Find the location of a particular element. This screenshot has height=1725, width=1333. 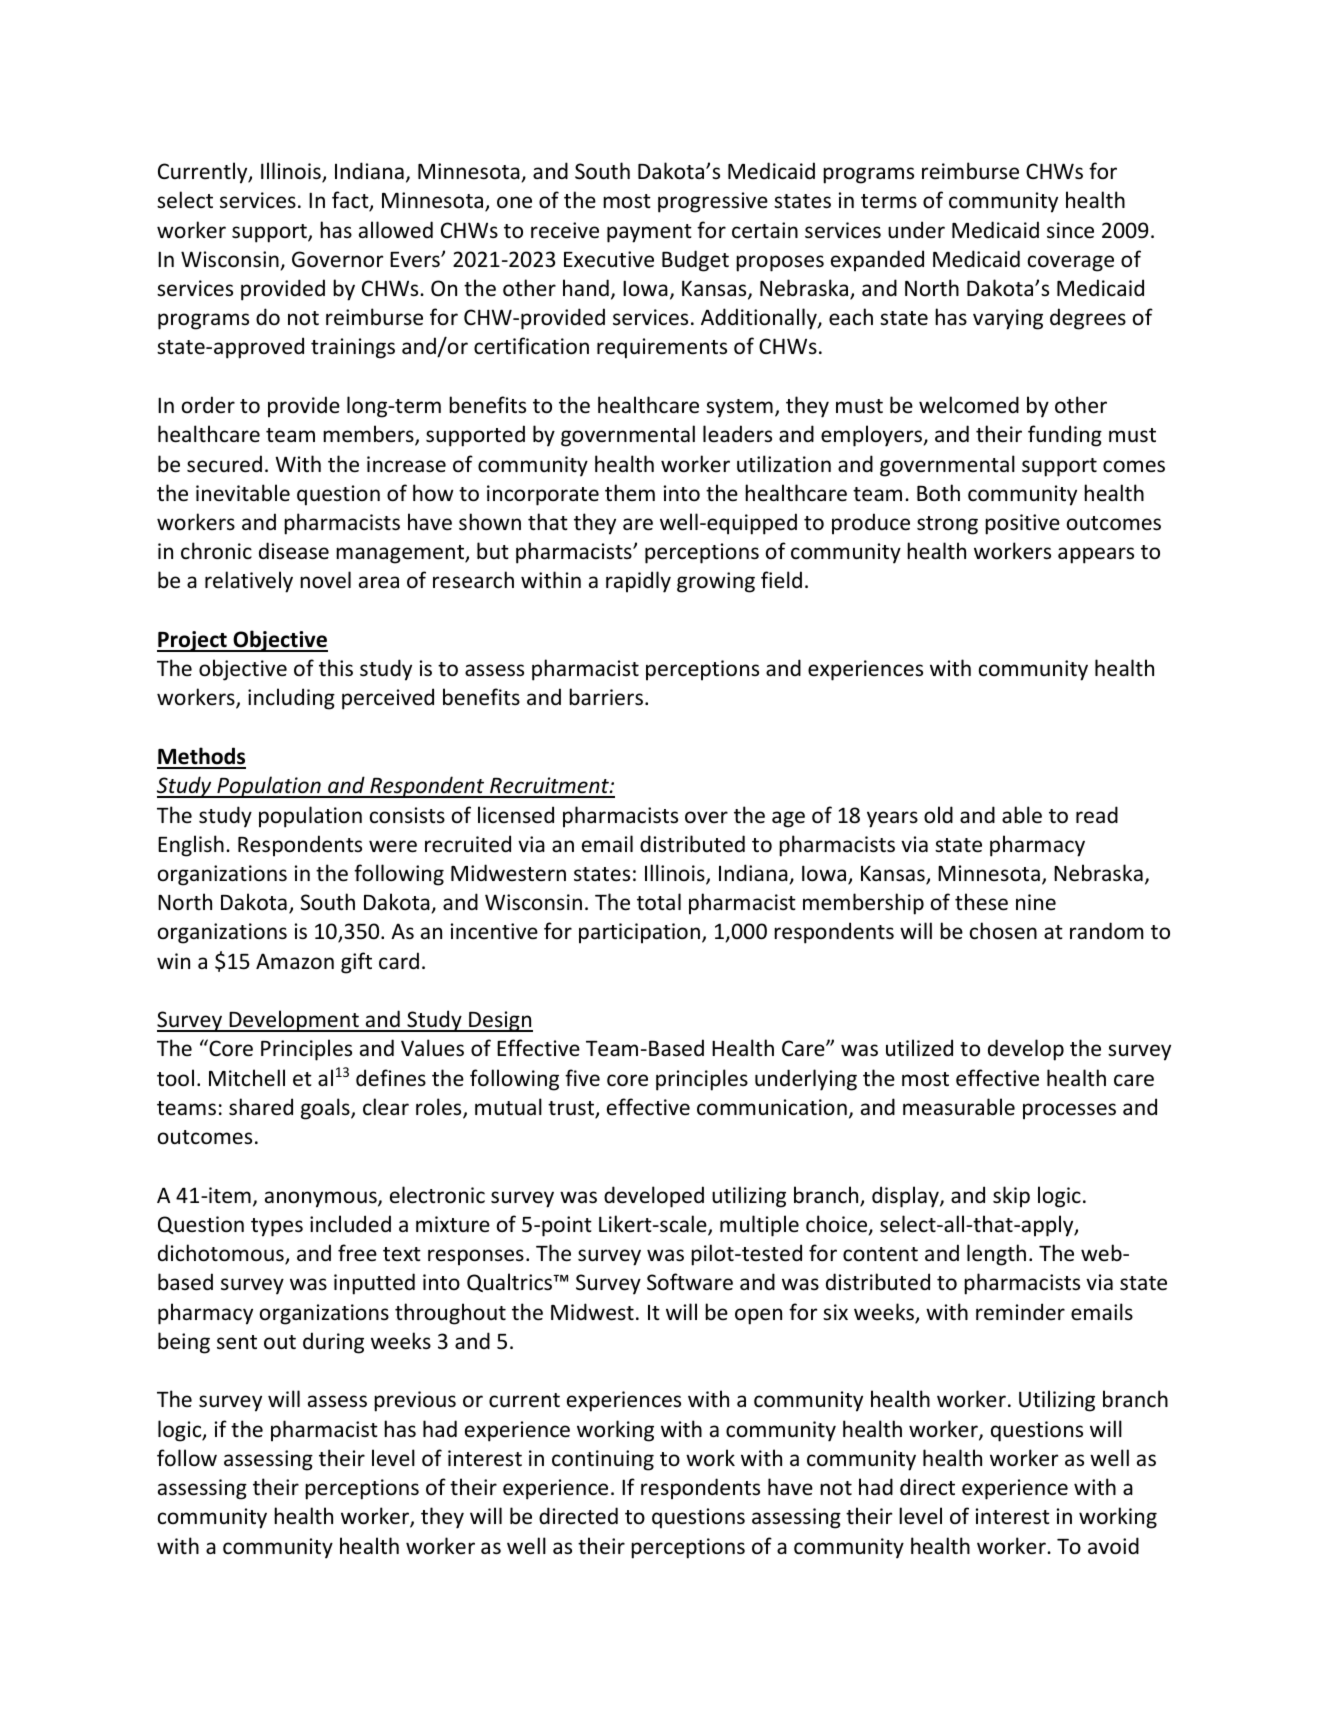

disease is located at coordinates (294, 551).
